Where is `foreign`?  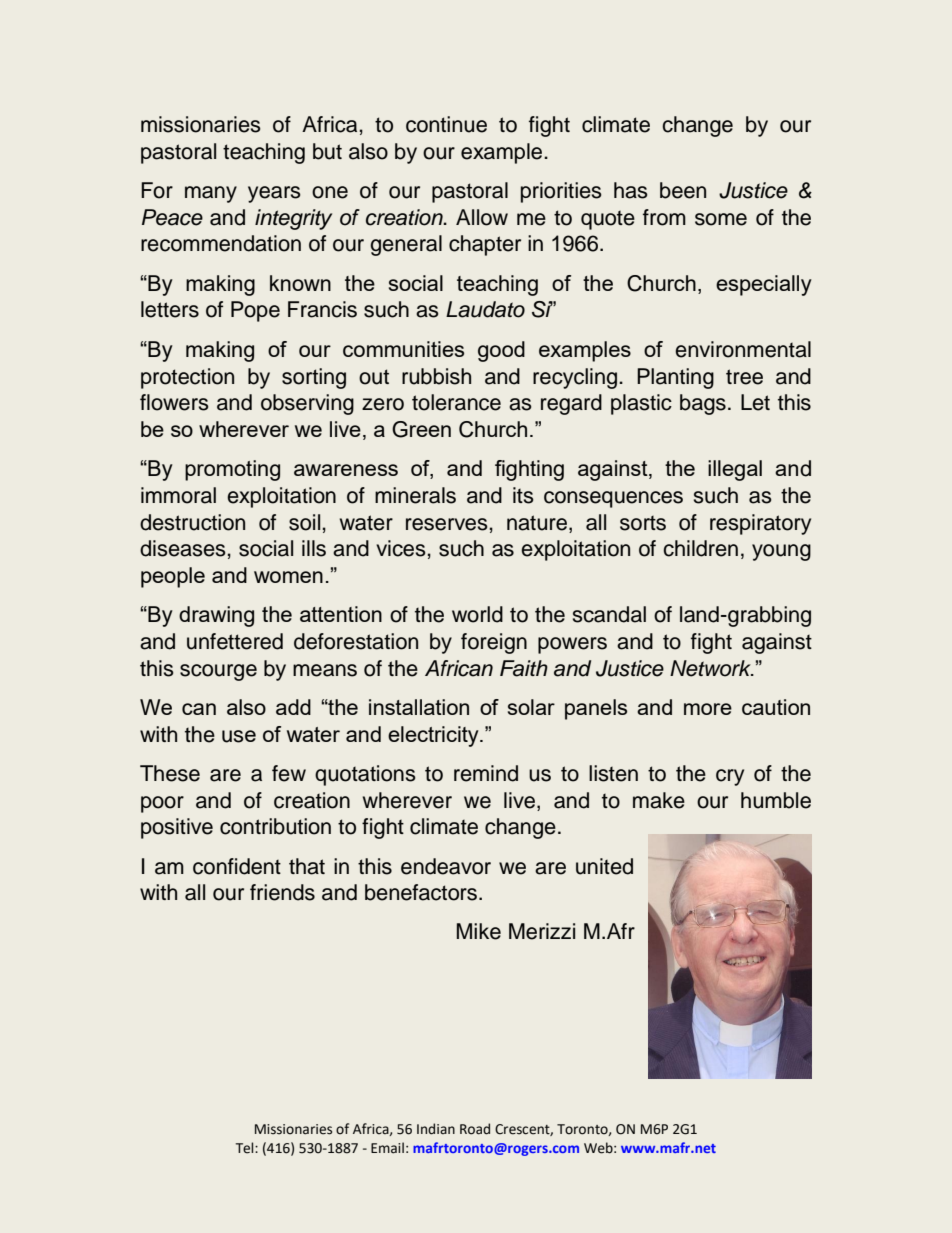 foreign is located at coordinates (494, 643).
